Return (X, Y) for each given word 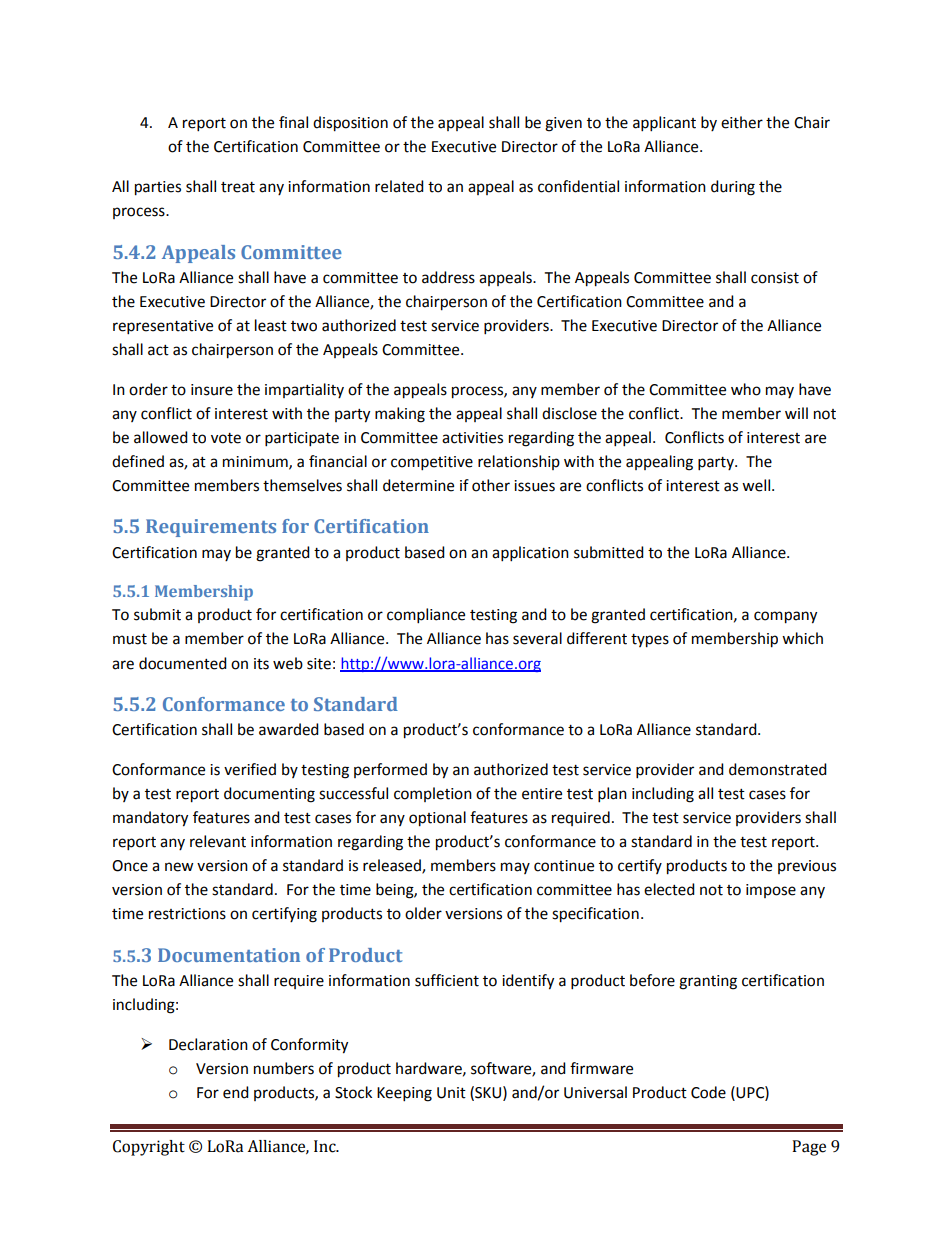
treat (238, 187)
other (491, 485)
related (399, 186)
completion (433, 794)
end (236, 1092)
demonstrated (778, 769)
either (742, 122)
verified (250, 769)
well (756, 485)
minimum (256, 462)
